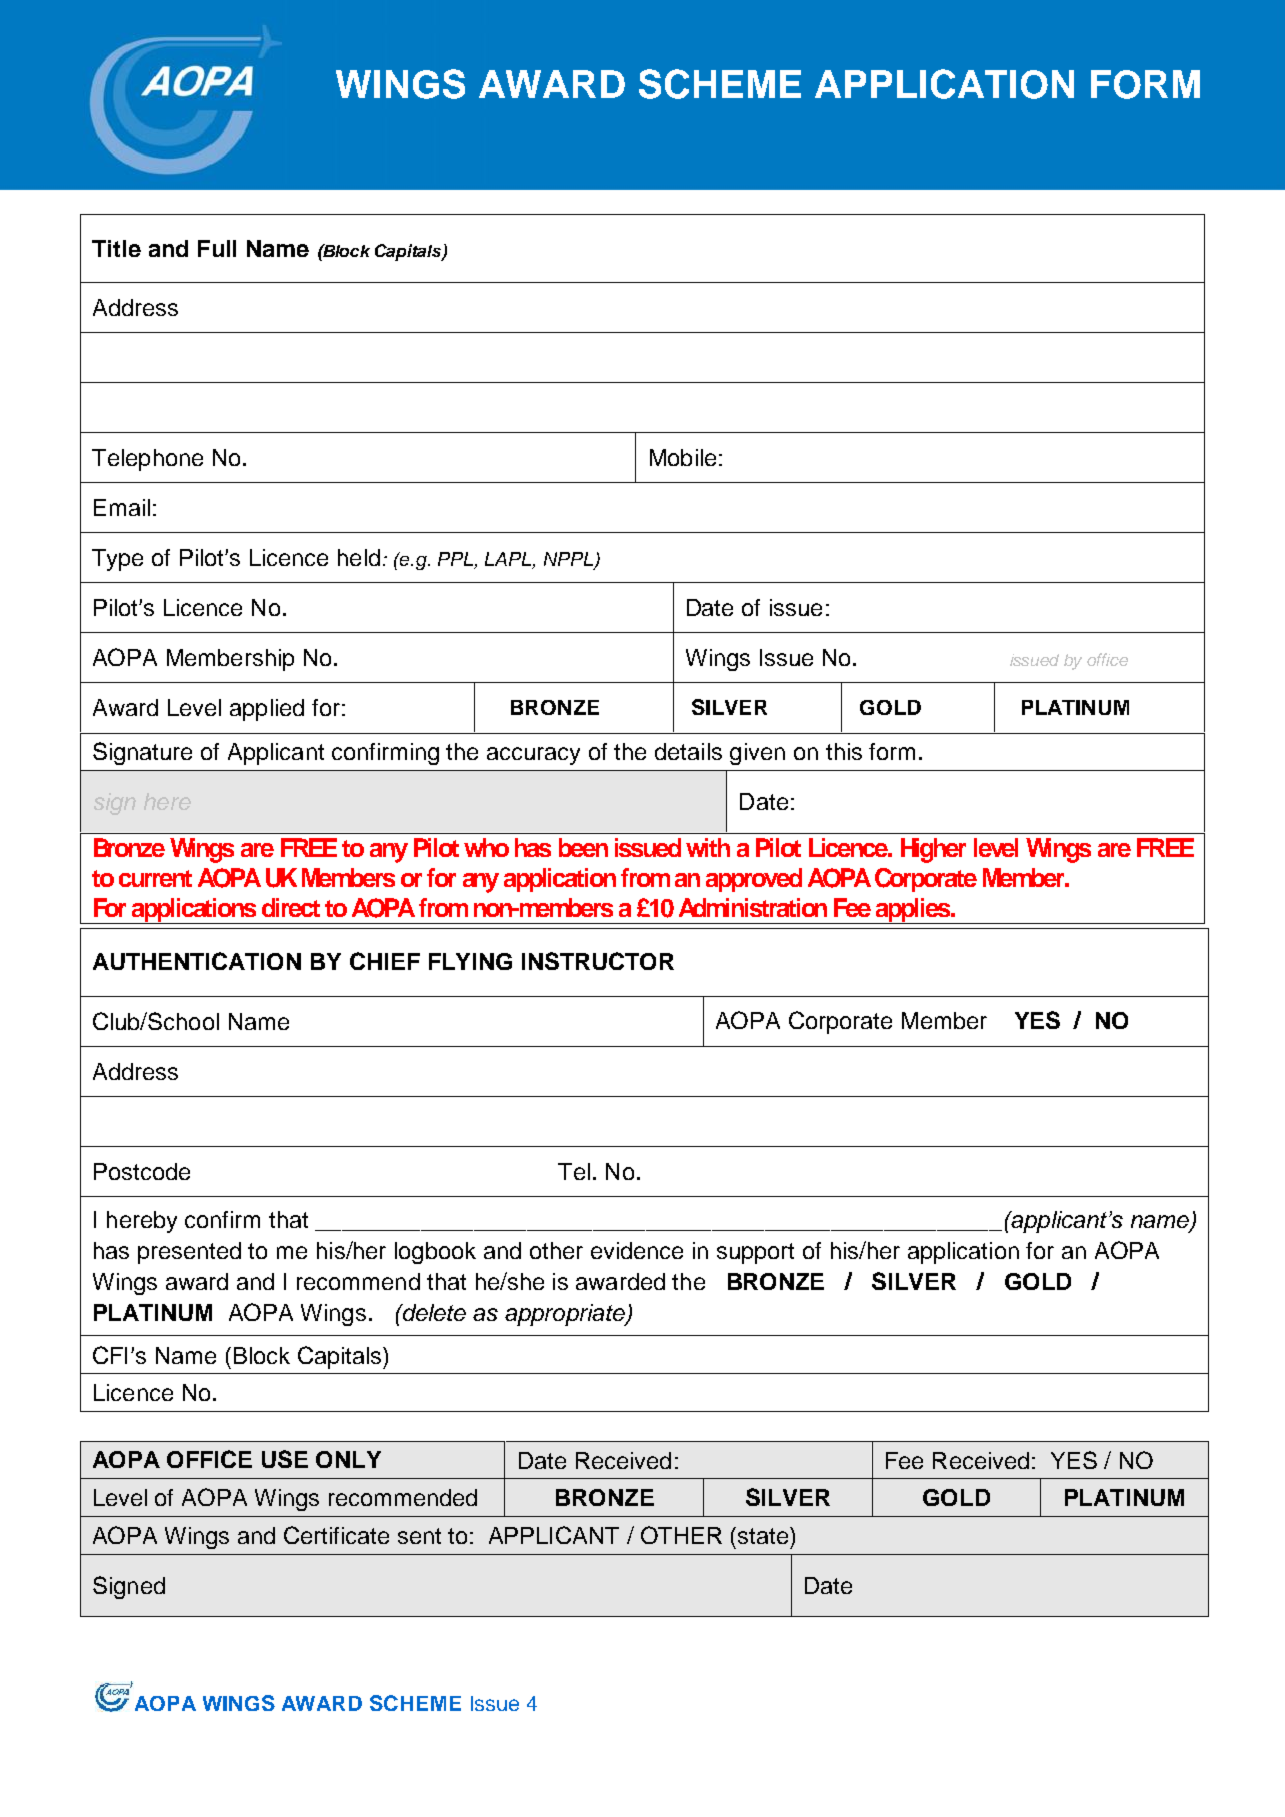 Image resolution: width=1285 pixels, height=1817 pixels. I want to click on this, so click(844, 751).
